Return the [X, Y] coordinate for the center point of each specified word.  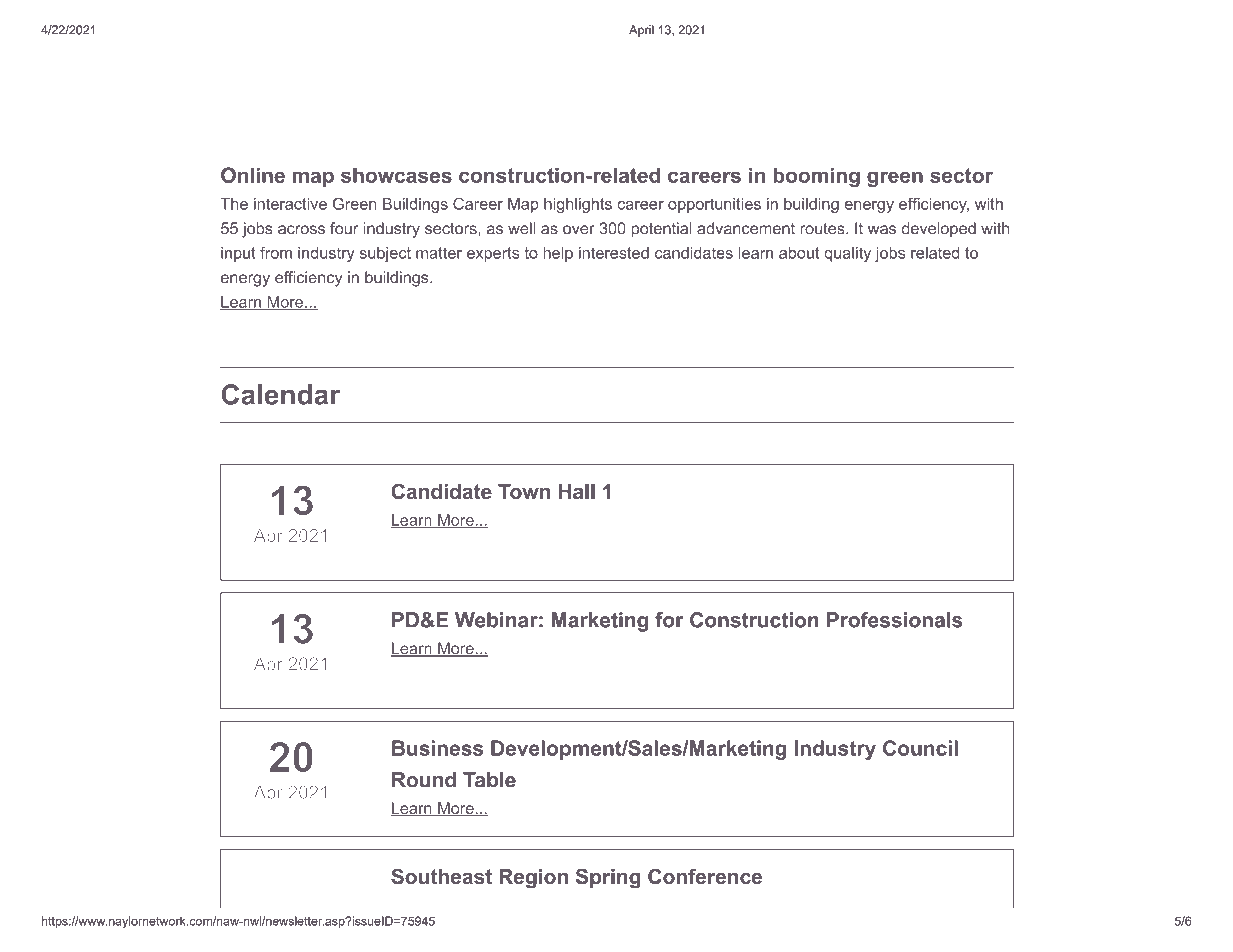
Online [253, 175]
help [558, 254]
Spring [608, 878]
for [669, 620]
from [276, 252]
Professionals [895, 620]
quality [847, 254]
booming [816, 177]
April [641, 31]
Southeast [441, 876]
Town [524, 491]
